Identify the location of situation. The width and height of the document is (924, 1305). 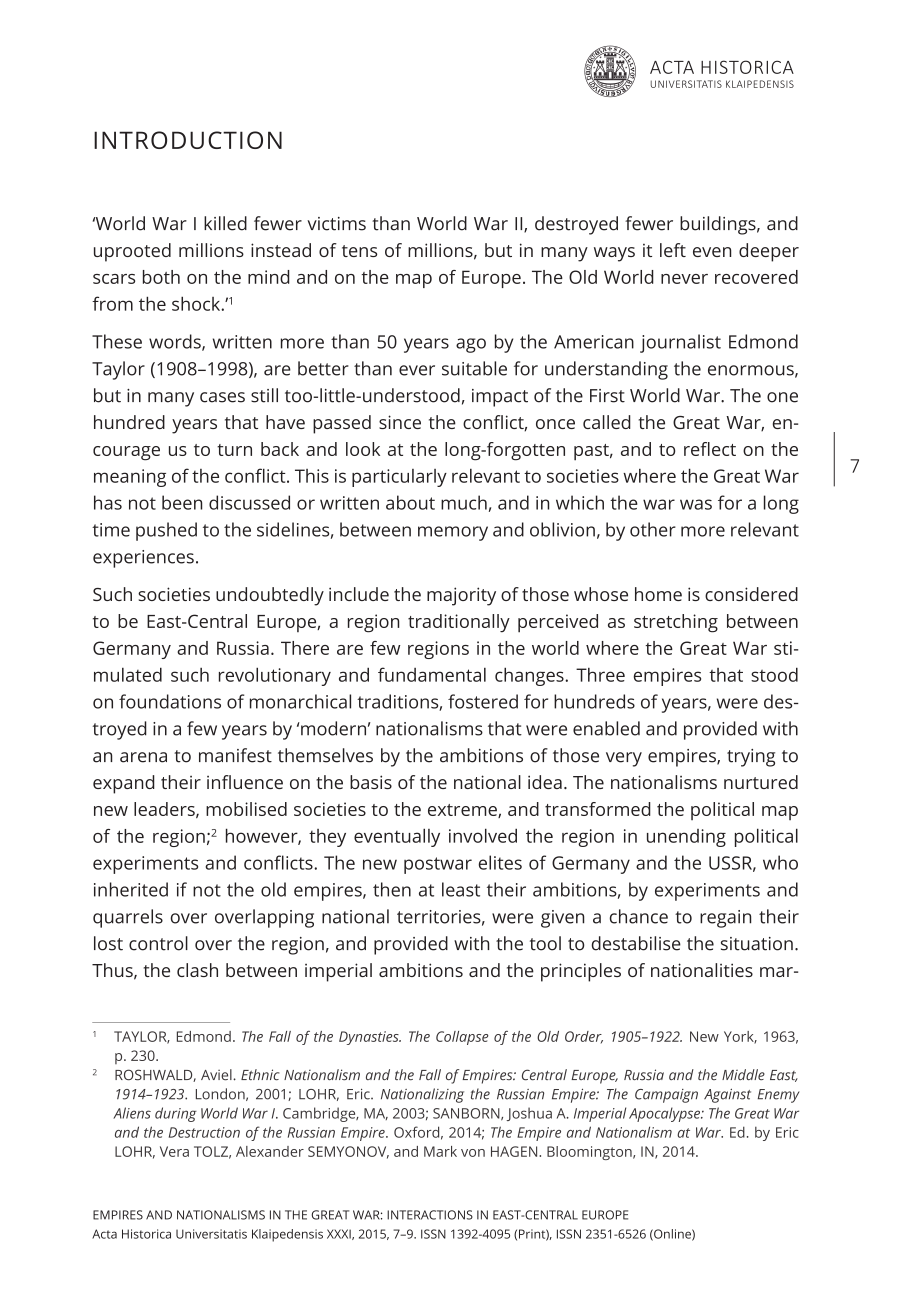
(757, 944).
